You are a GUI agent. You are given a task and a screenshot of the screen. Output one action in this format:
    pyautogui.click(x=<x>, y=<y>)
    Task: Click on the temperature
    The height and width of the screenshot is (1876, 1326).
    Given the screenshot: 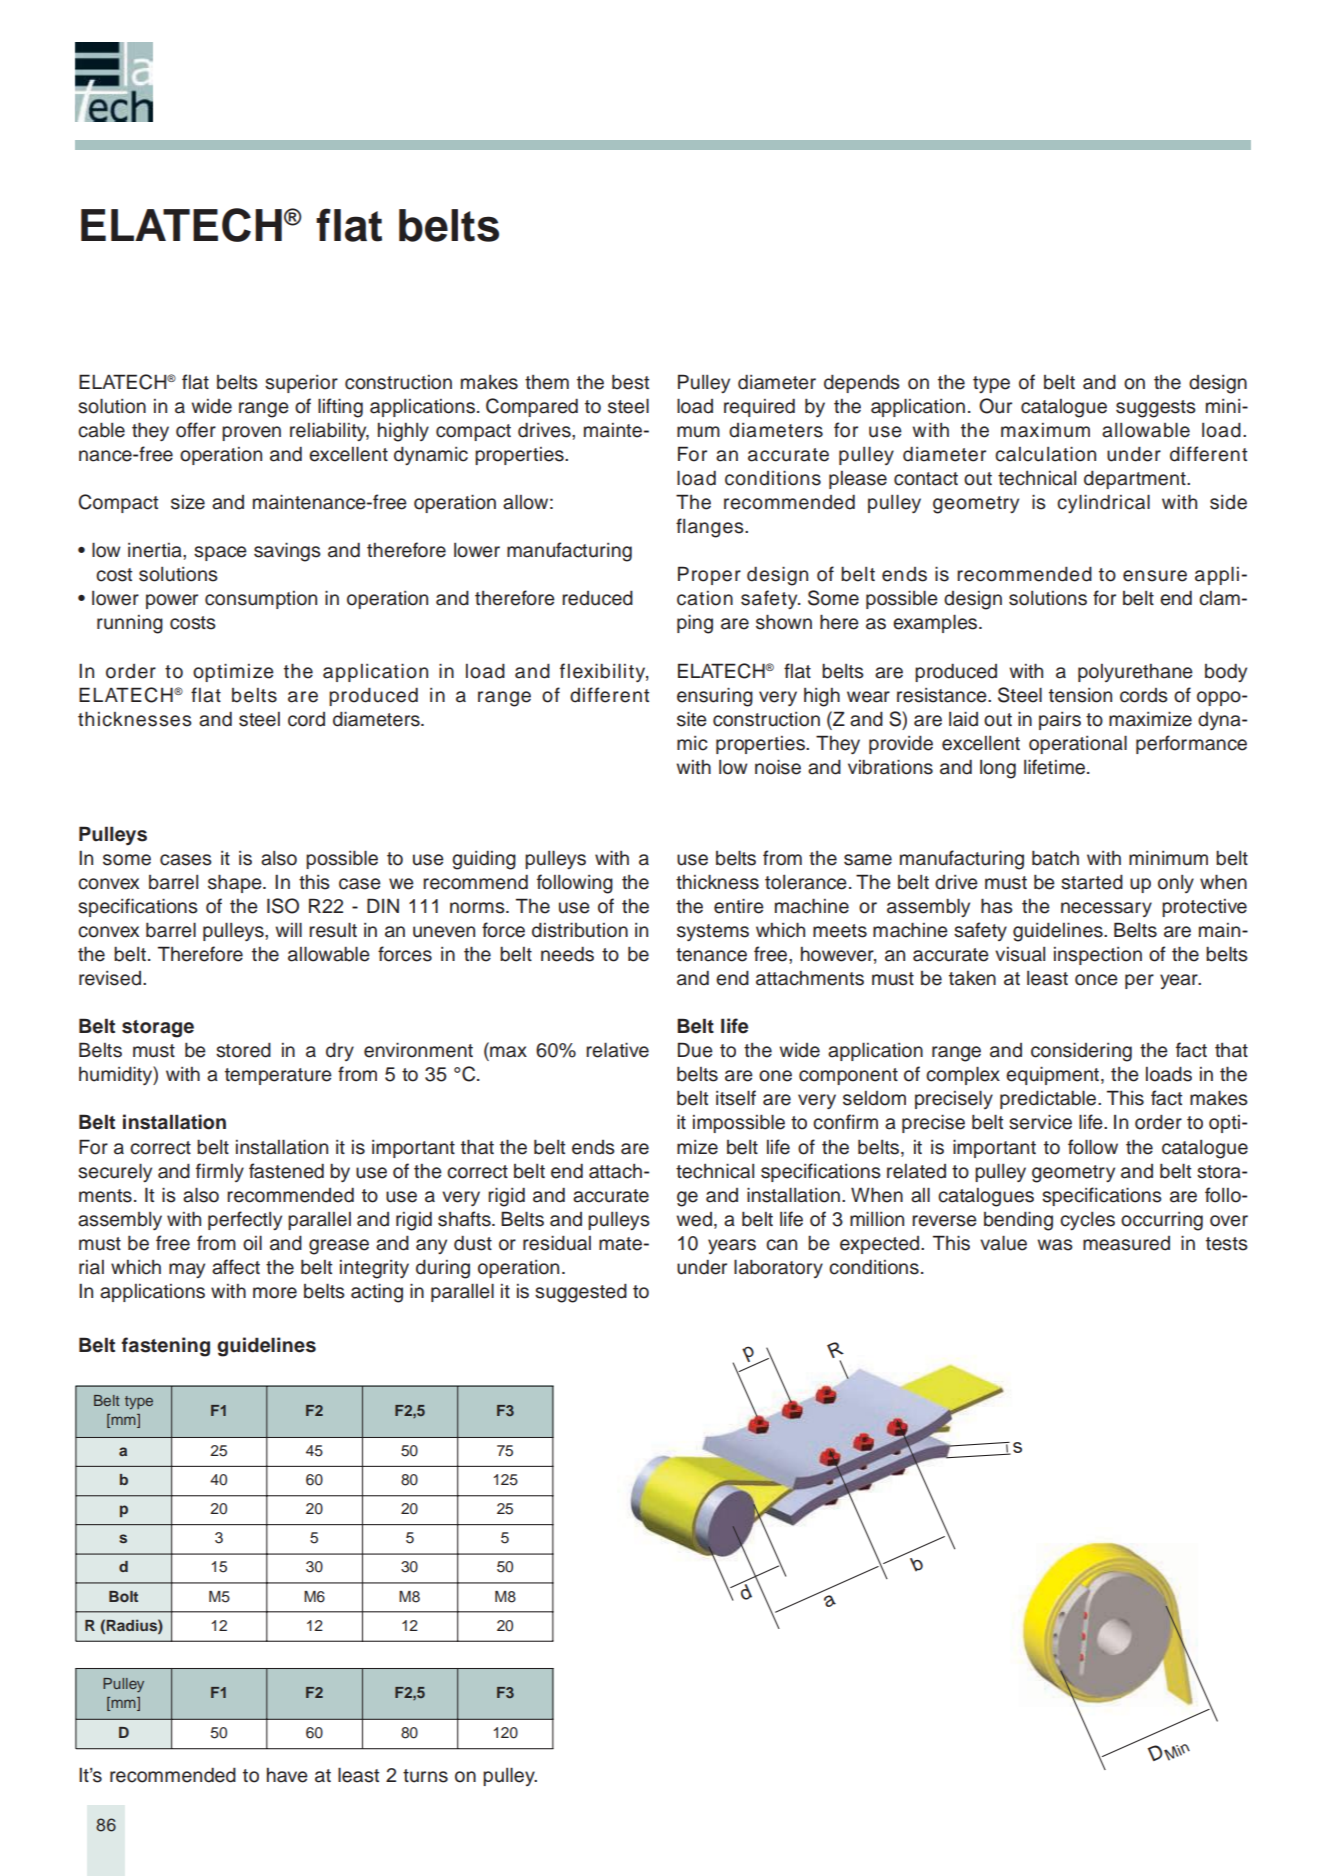 What is the action you would take?
    pyautogui.click(x=278, y=1076)
